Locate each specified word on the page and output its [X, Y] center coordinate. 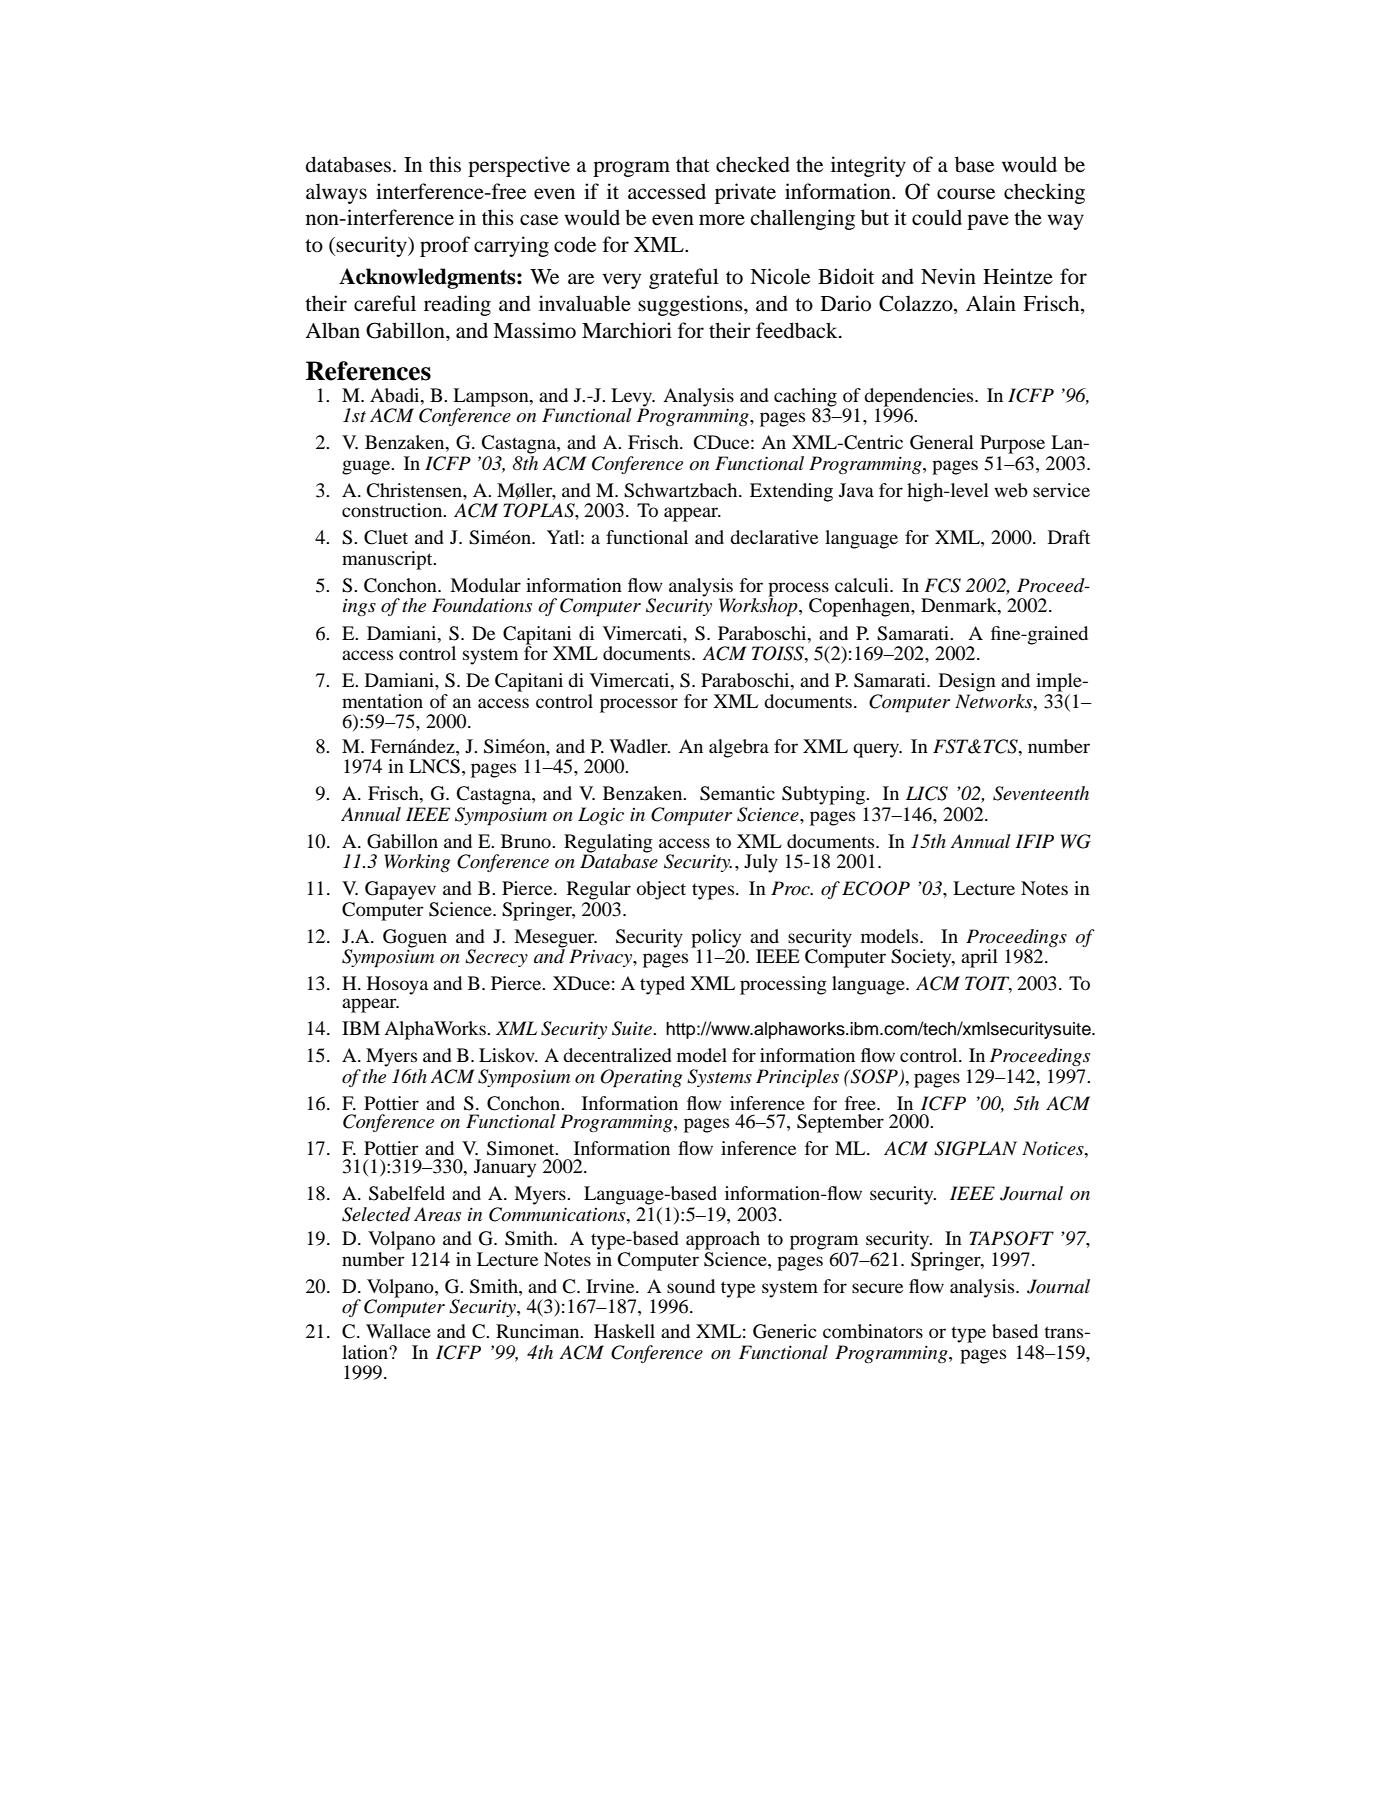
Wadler [639, 746]
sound [691, 1286]
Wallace [398, 1331]
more [722, 220]
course [966, 194]
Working [417, 863]
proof [445, 246]
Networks [995, 700]
